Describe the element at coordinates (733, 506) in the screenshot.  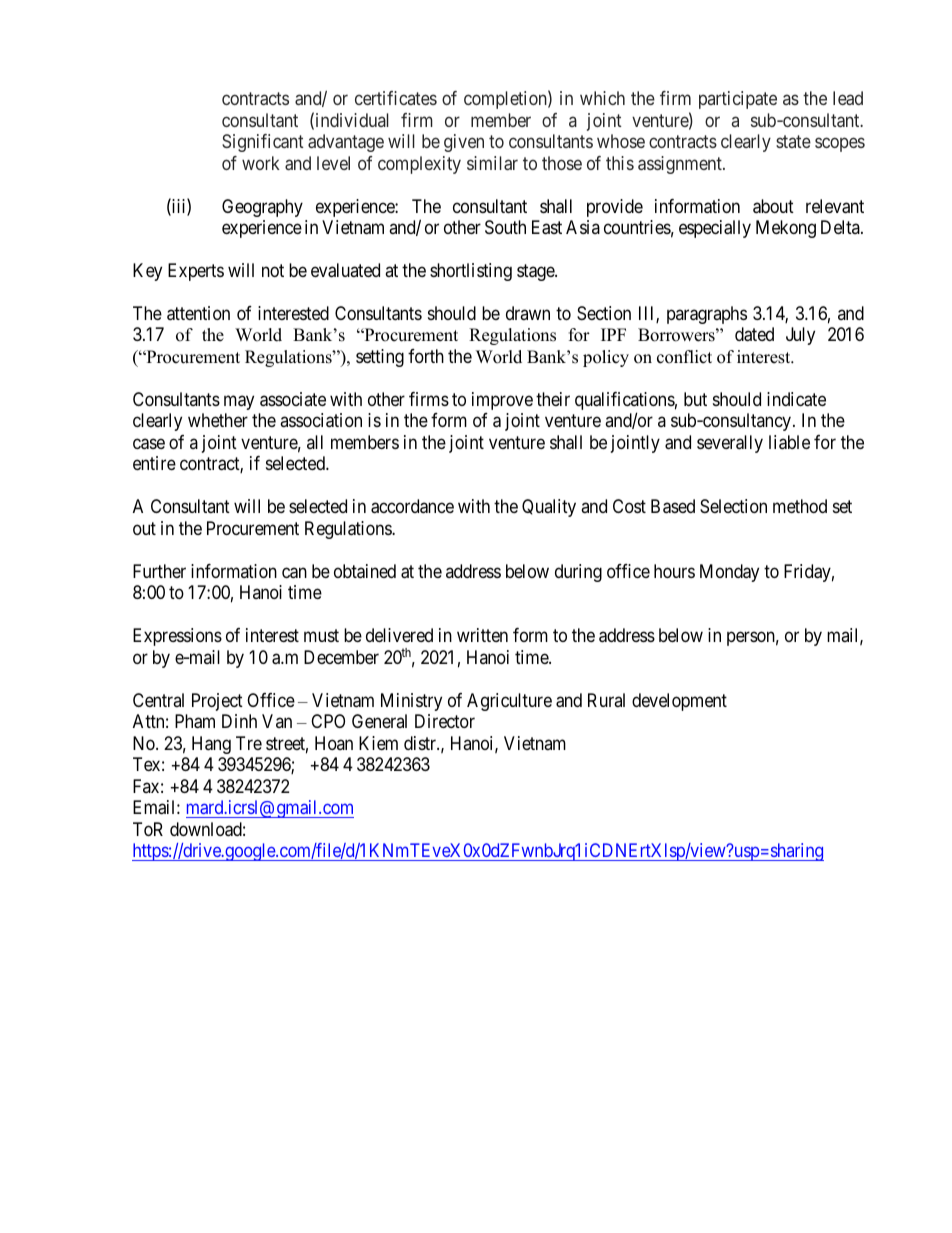
I see `Selection` at that location.
